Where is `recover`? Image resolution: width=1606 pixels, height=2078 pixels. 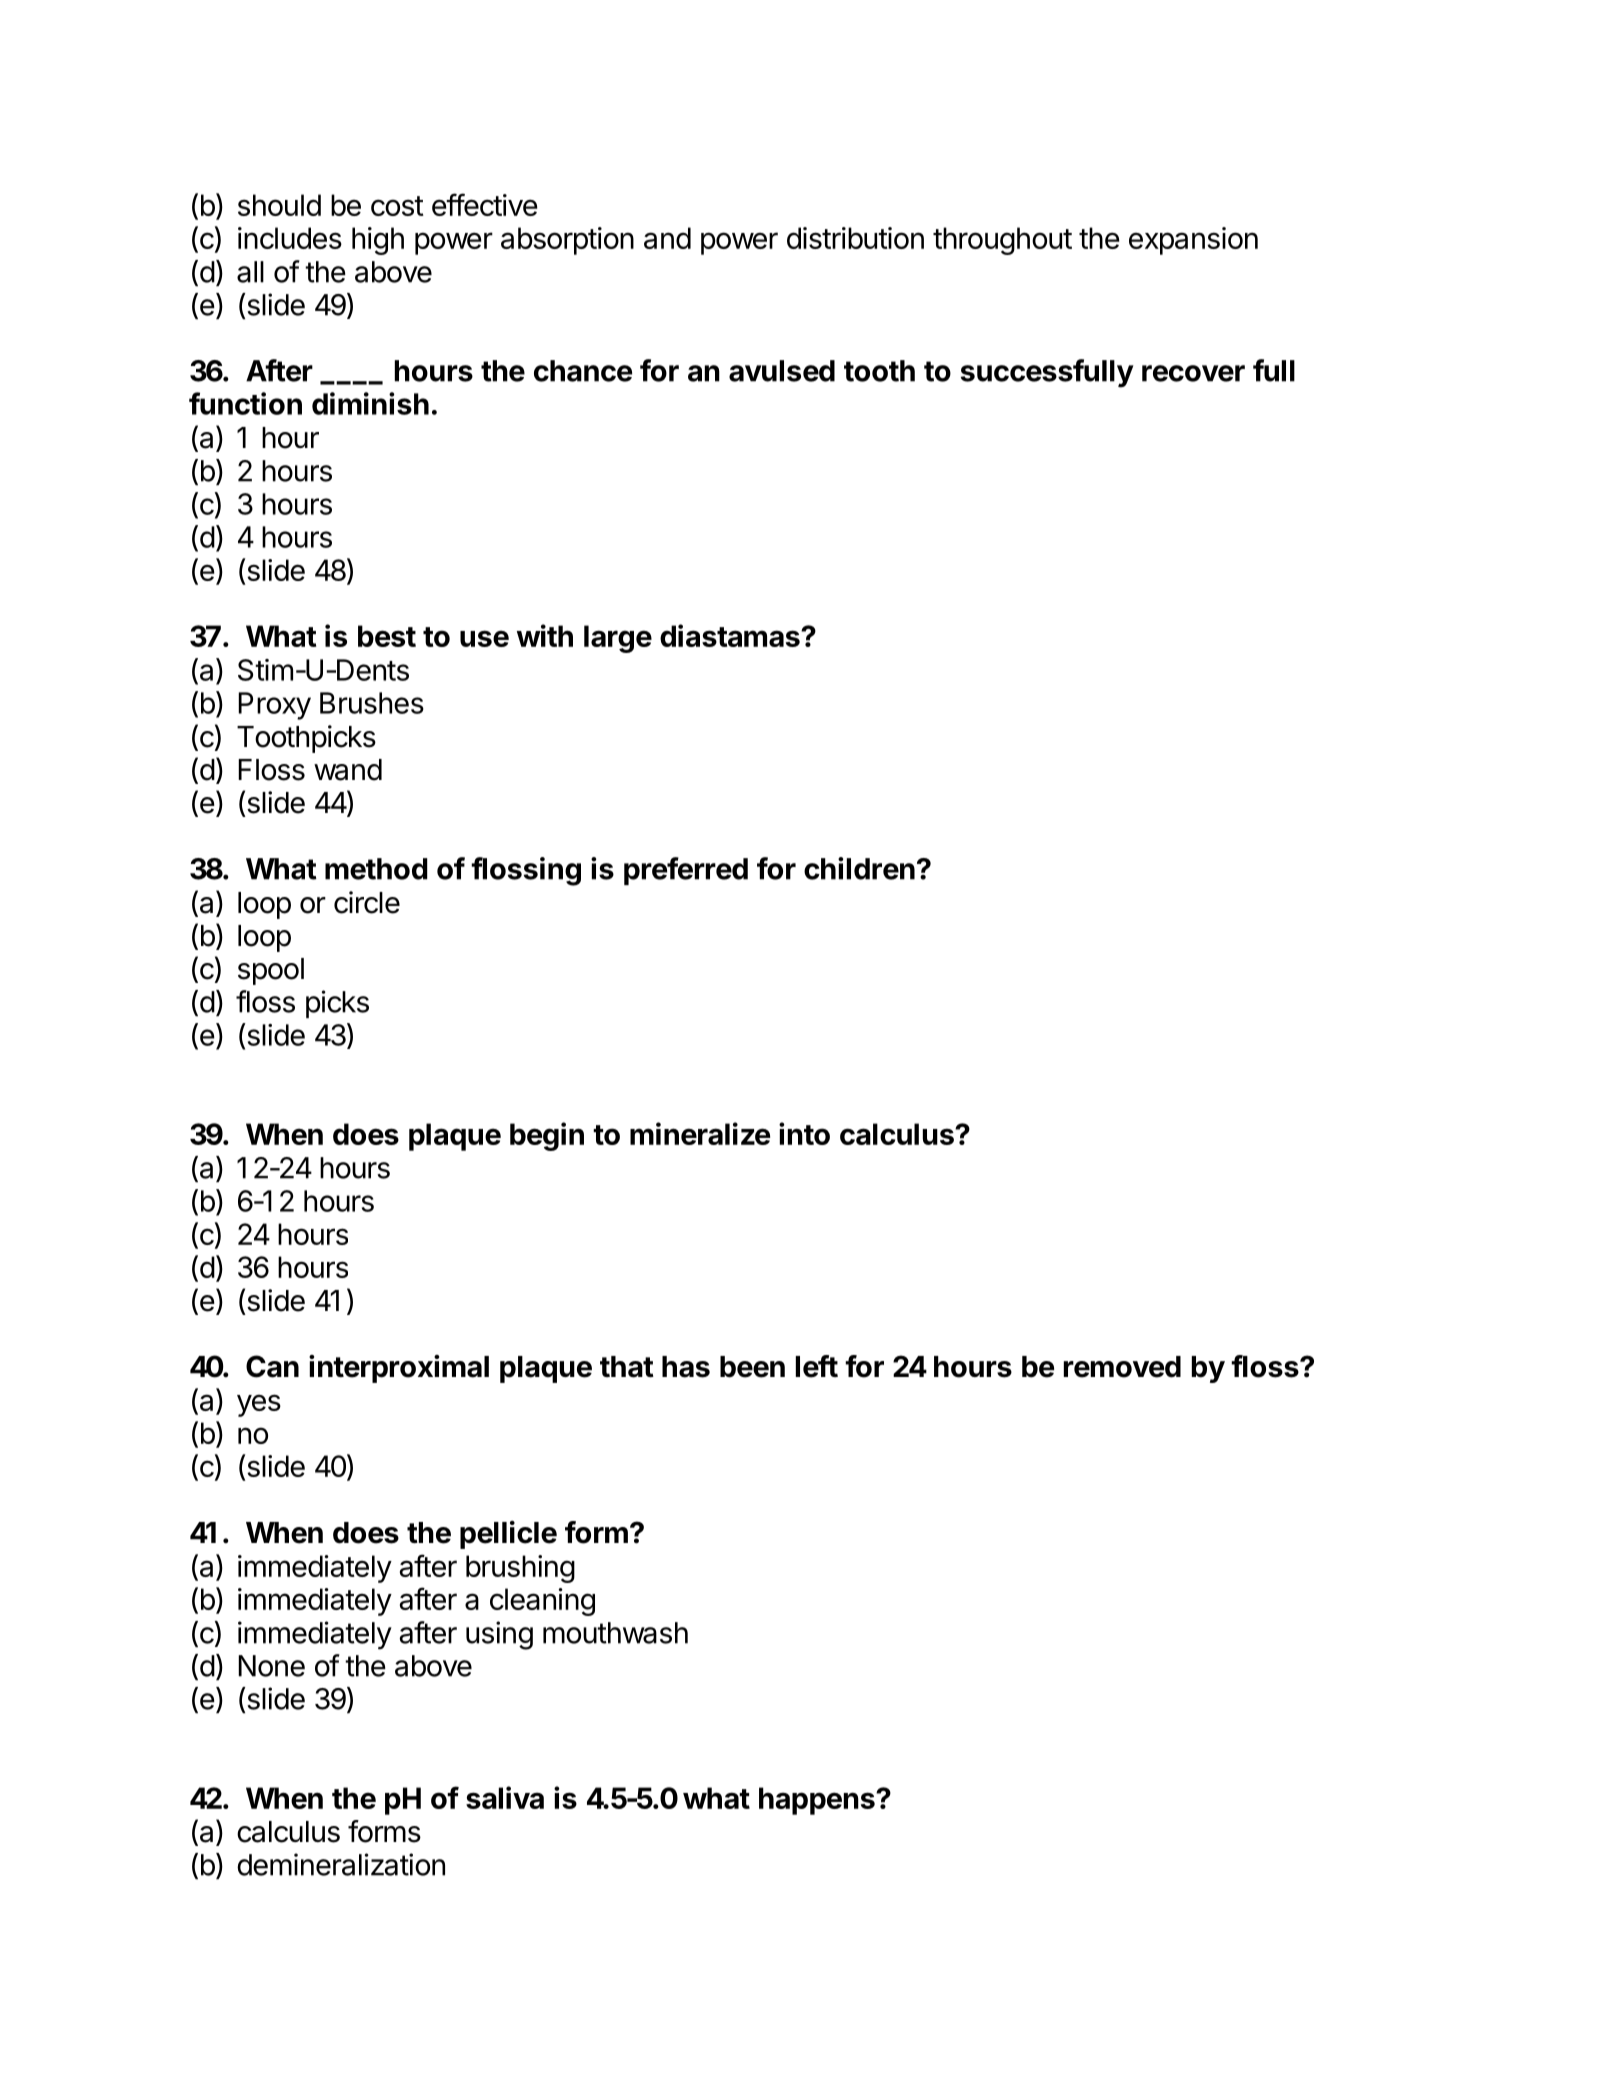 recover is located at coordinates (1193, 373).
